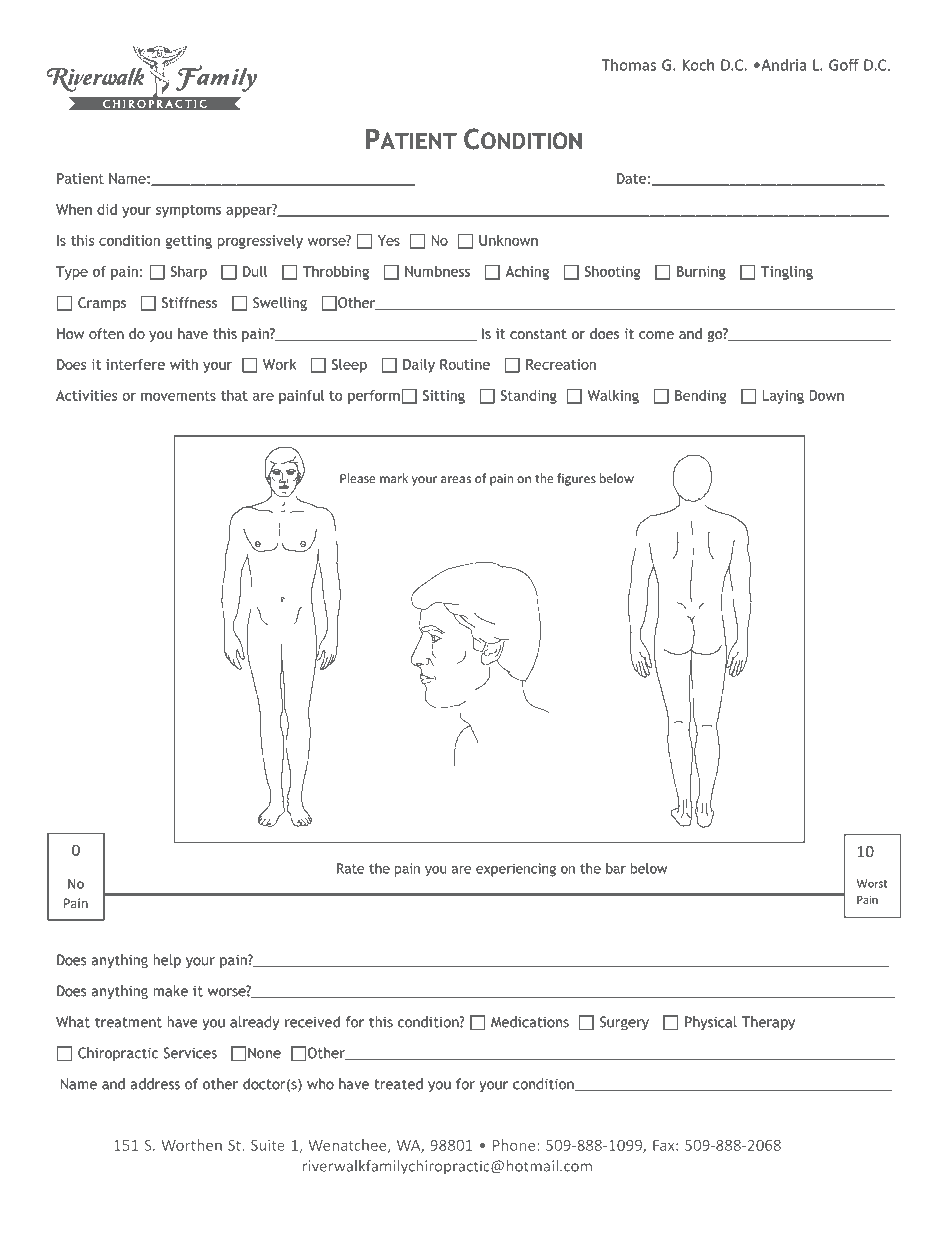  Describe the element at coordinates (768, 1023) in the image. I see `Therapy` at that location.
